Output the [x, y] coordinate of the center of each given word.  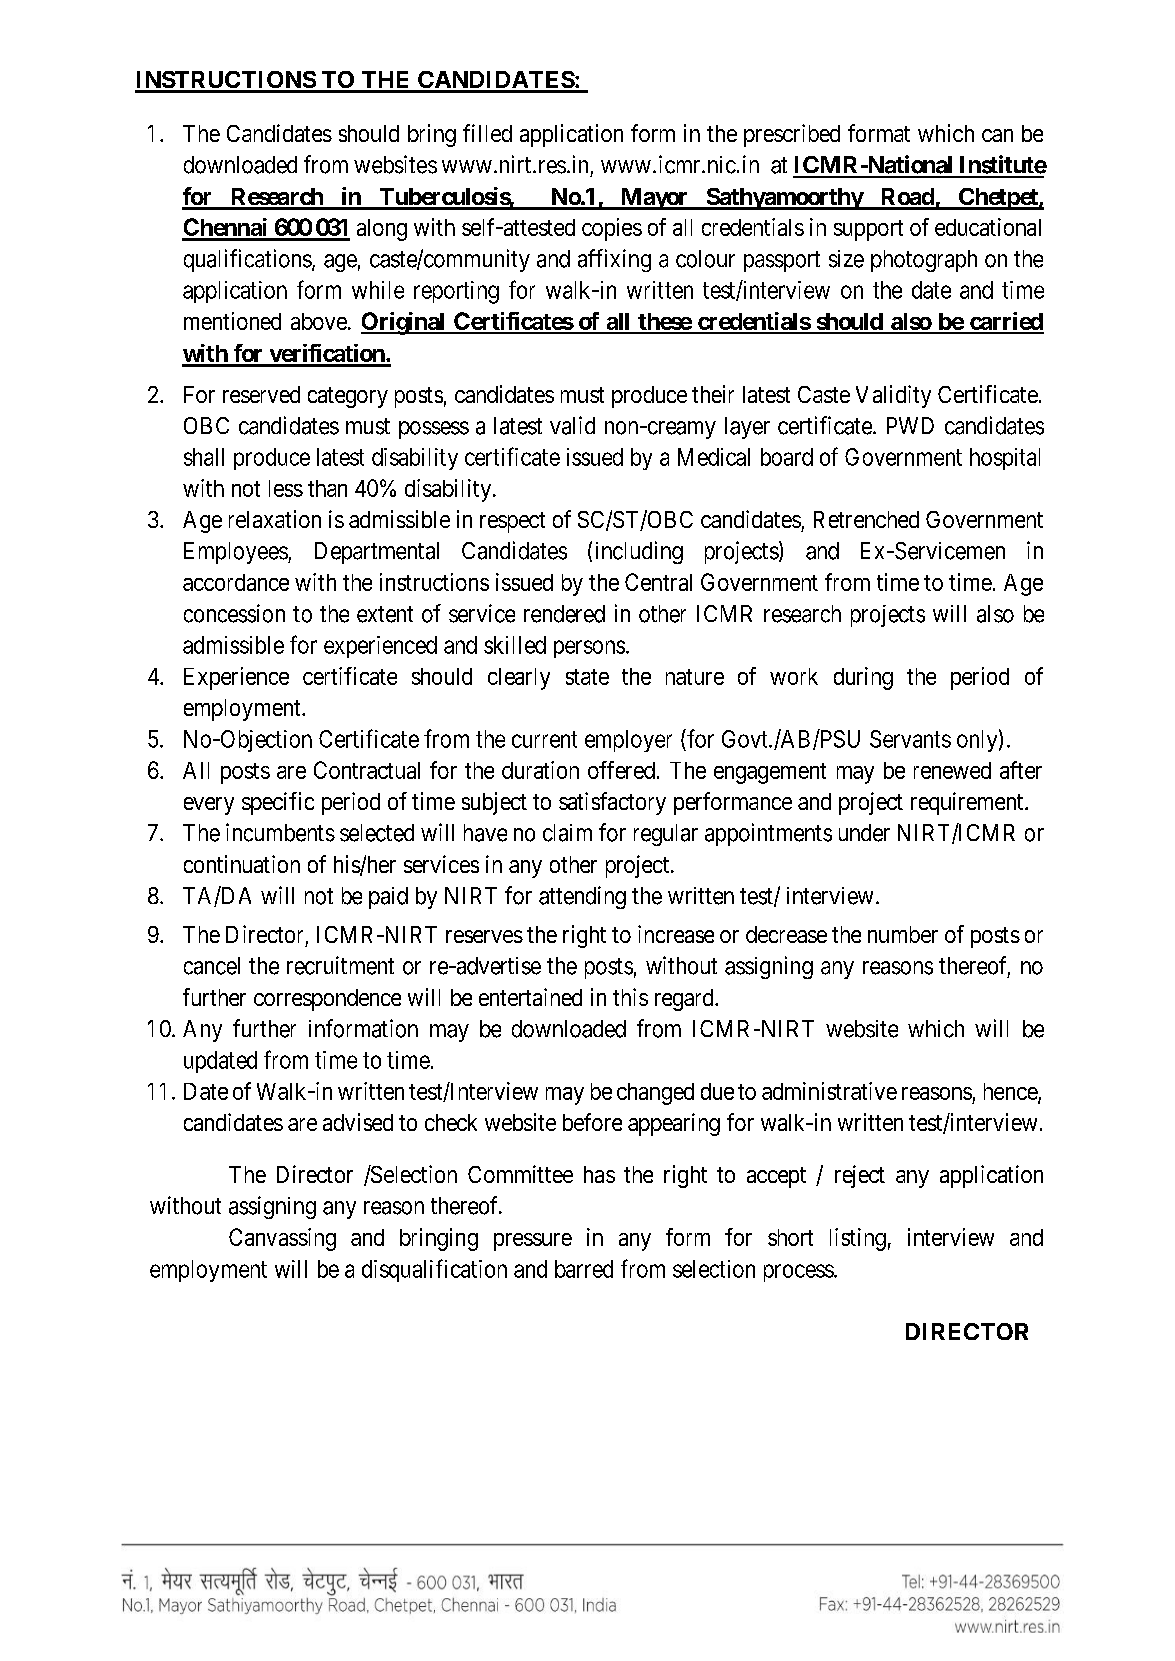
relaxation [275, 519]
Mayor [654, 199]
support [868, 230]
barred [584, 1269]
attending [582, 897]
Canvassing [282, 1239]
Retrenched [866, 519]
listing [858, 1239]
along [382, 230]
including [639, 552]
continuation [242, 864]
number [903, 934]
